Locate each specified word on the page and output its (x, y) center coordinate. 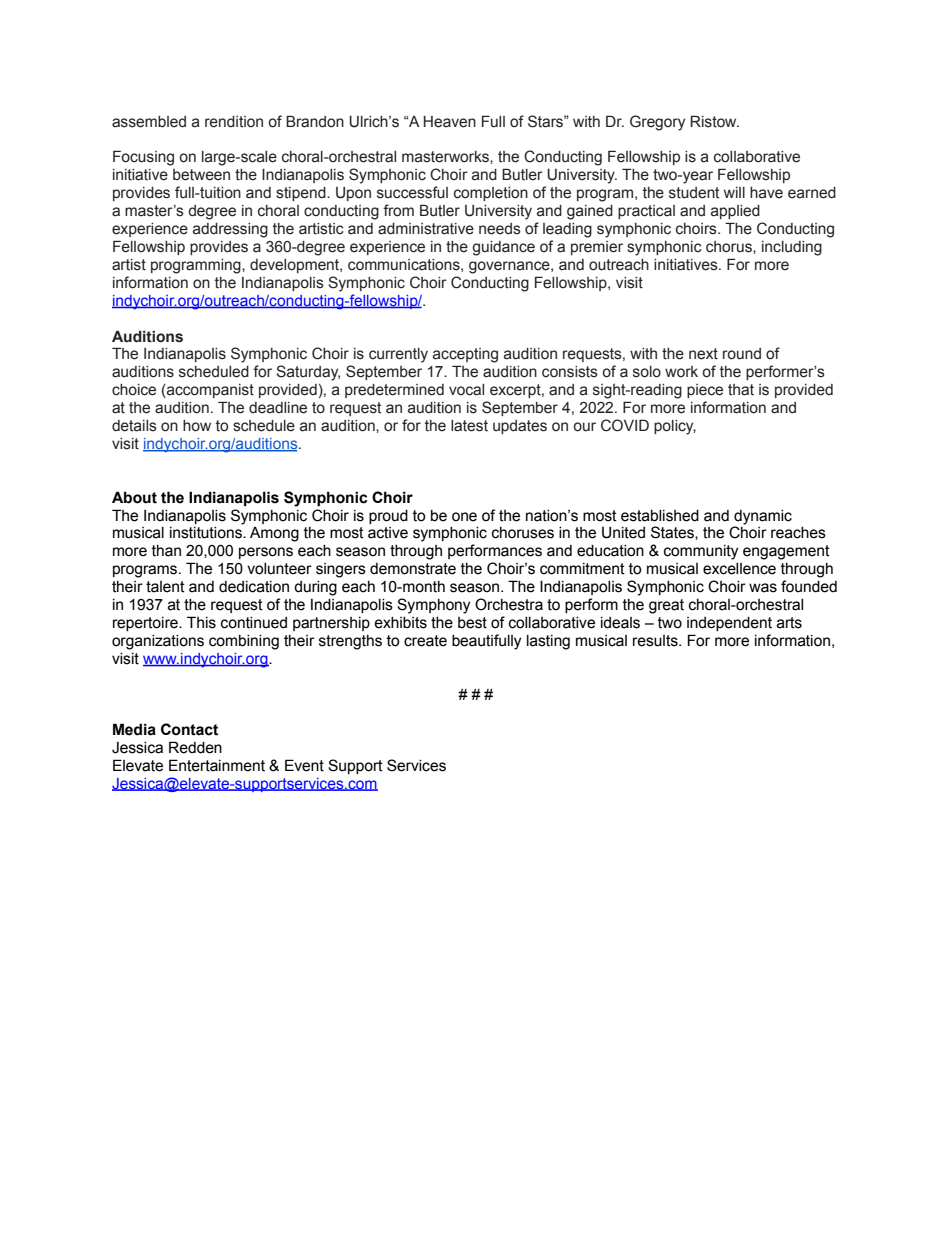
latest (469, 426)
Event (304, 765)
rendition (234, 122)
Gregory (657, 123)
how (197, 426)
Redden (195, 747)
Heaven (450, 122)
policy (675, 427)
